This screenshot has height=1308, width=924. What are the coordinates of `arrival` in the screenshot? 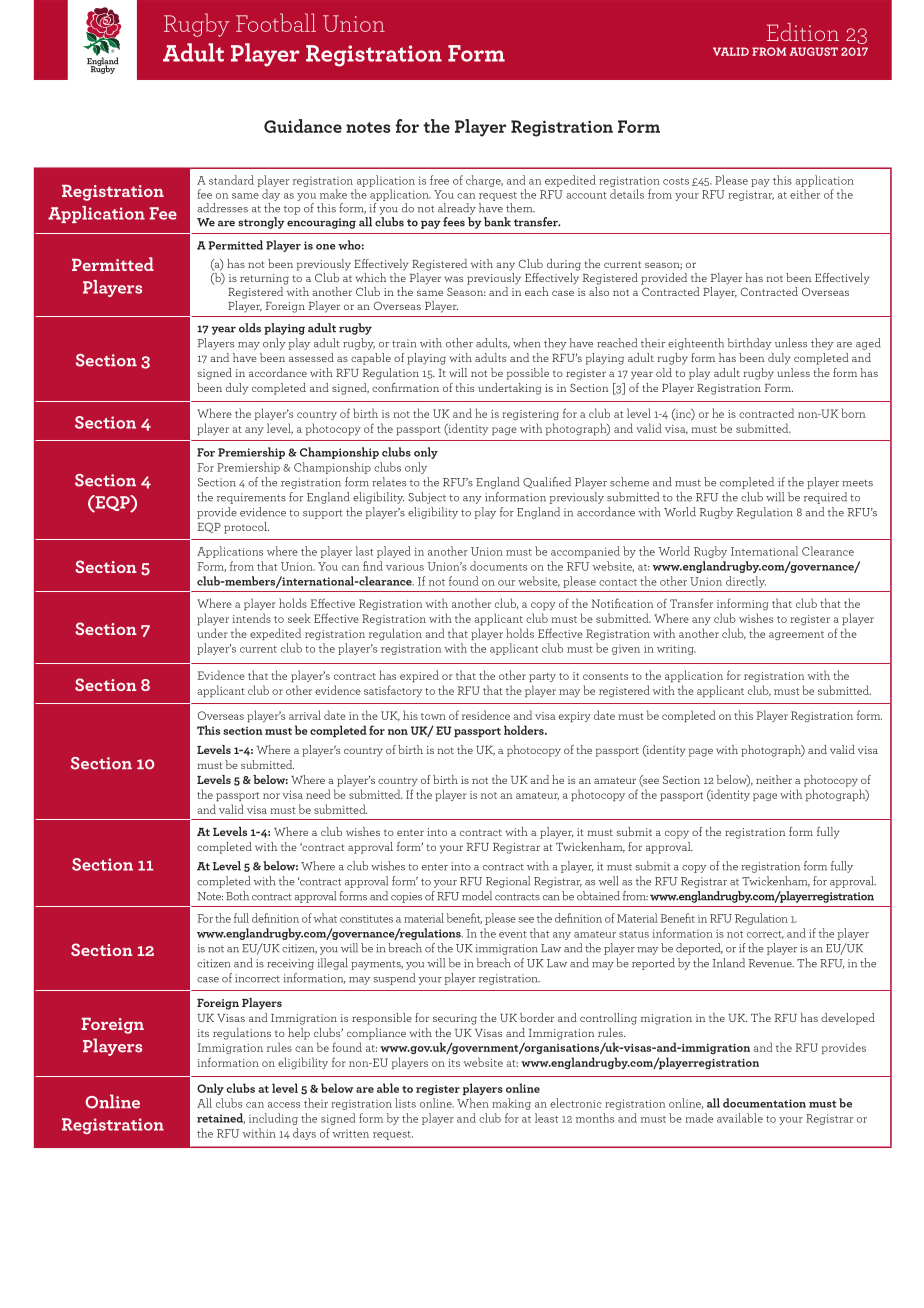 It's located at (305, 715).
